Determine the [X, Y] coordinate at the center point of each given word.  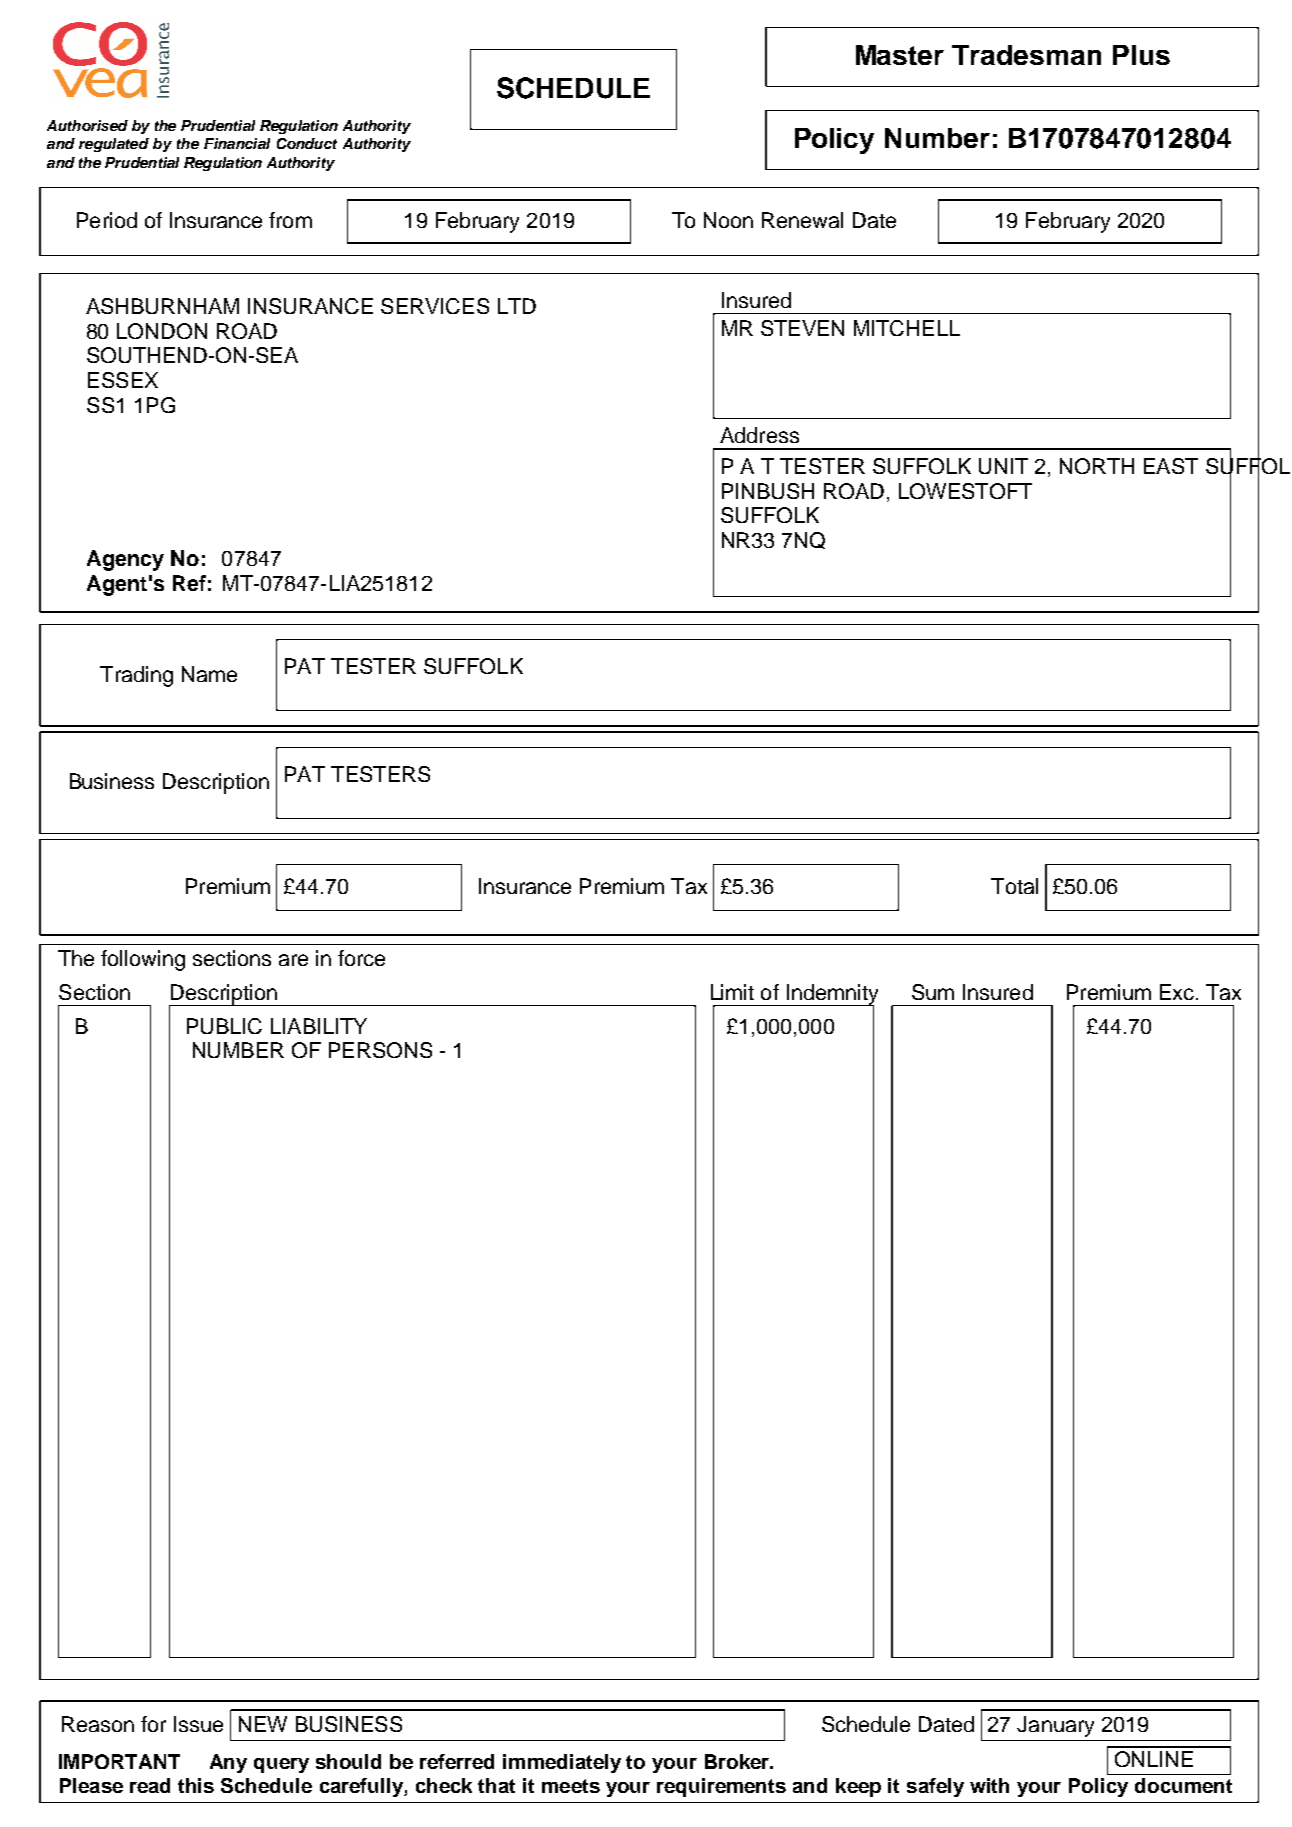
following [143, 960]
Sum [933, 992]
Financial [237, 143]
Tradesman [1026, 55]
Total [1014, 886]
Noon [728, 220]
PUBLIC [224, 1026]
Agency [125, 560]
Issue [198, 1724]
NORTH [1097, 466]
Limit [732, 992]
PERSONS [380, 1050]
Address [759, 435]
